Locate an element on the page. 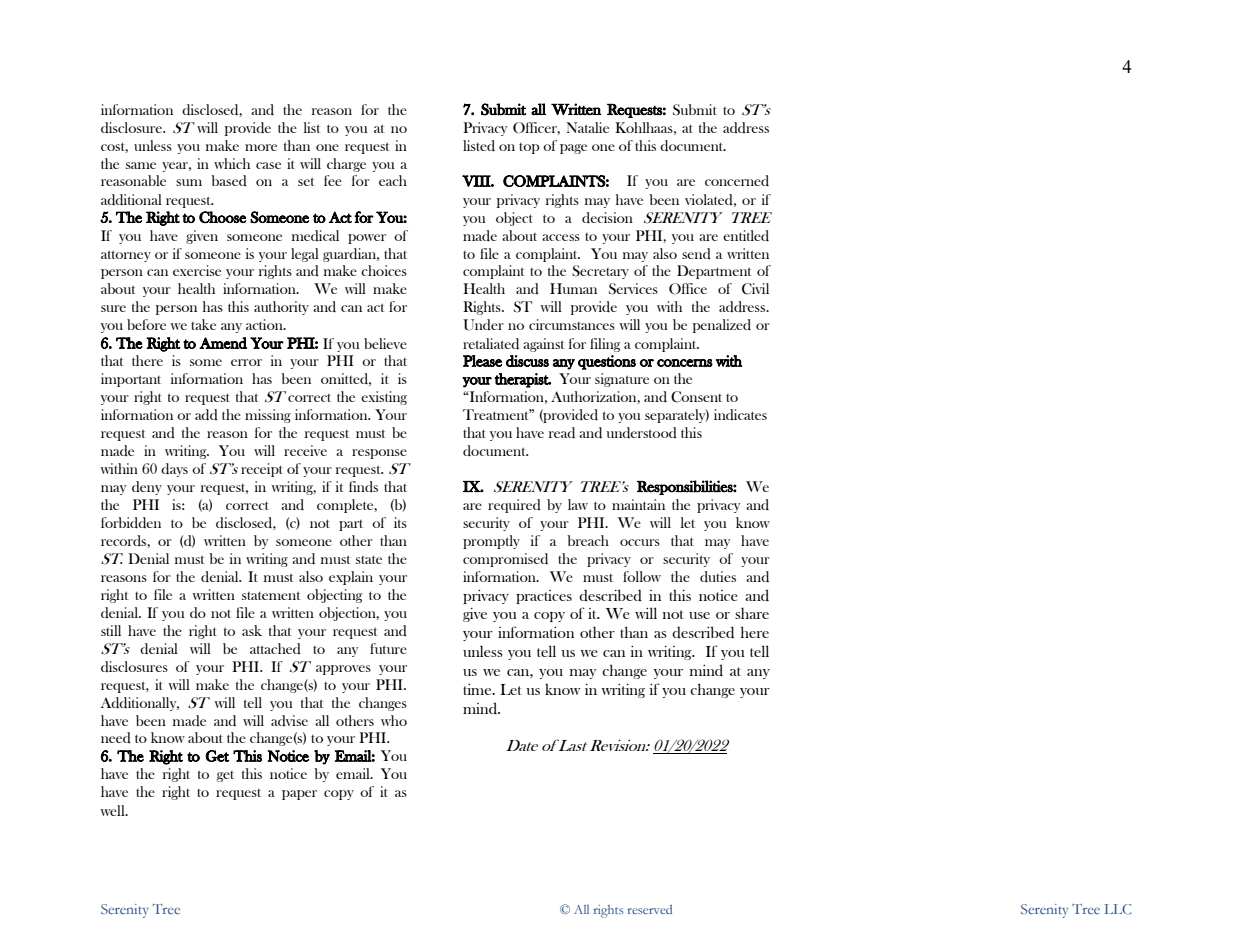 The height and width of the page is (952, 1233). concerned is located at coordinates (737, 180).
